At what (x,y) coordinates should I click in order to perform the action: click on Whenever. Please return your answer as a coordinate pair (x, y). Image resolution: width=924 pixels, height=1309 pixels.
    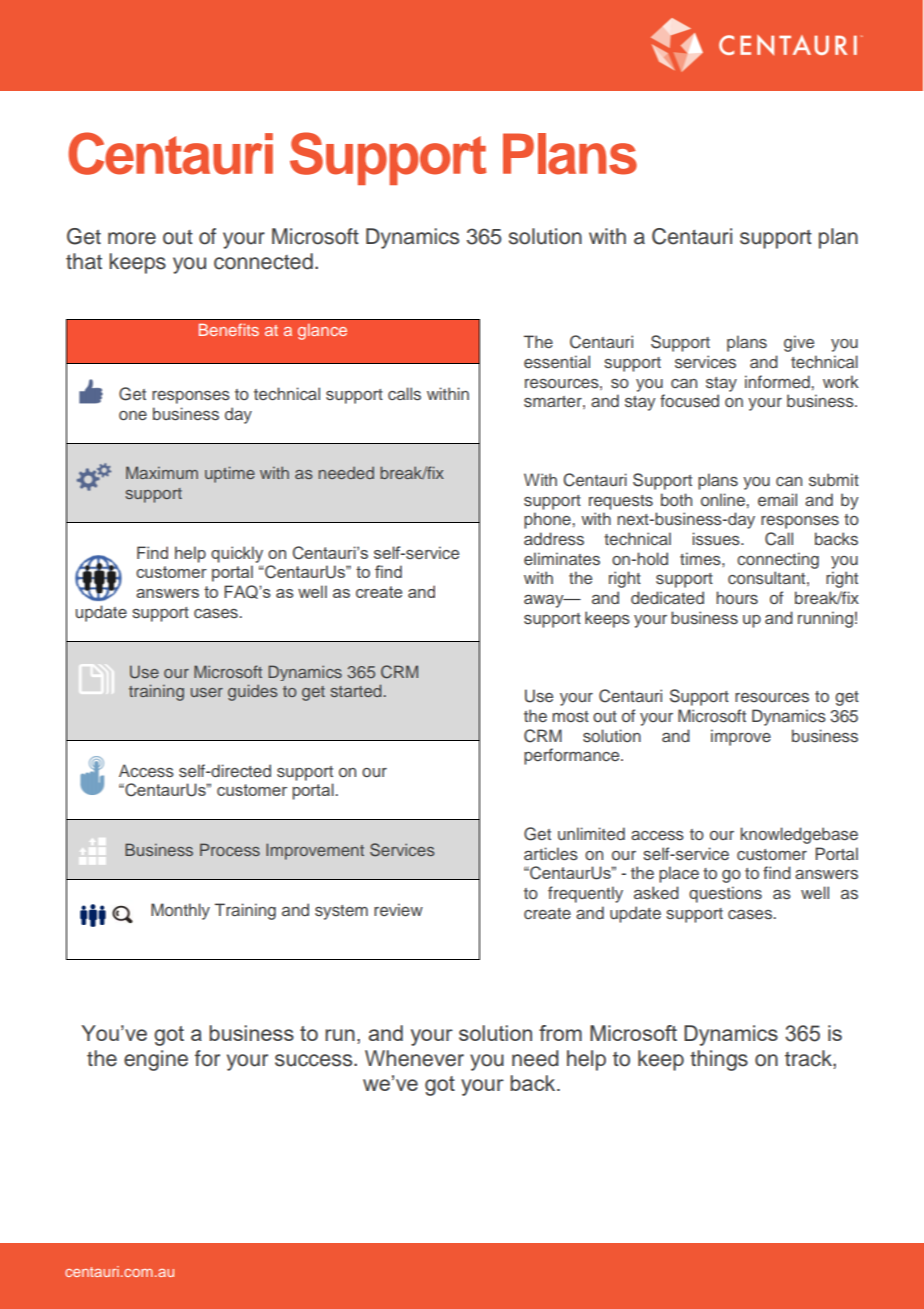
    Looking at the image, I should click on (414, 1058).
